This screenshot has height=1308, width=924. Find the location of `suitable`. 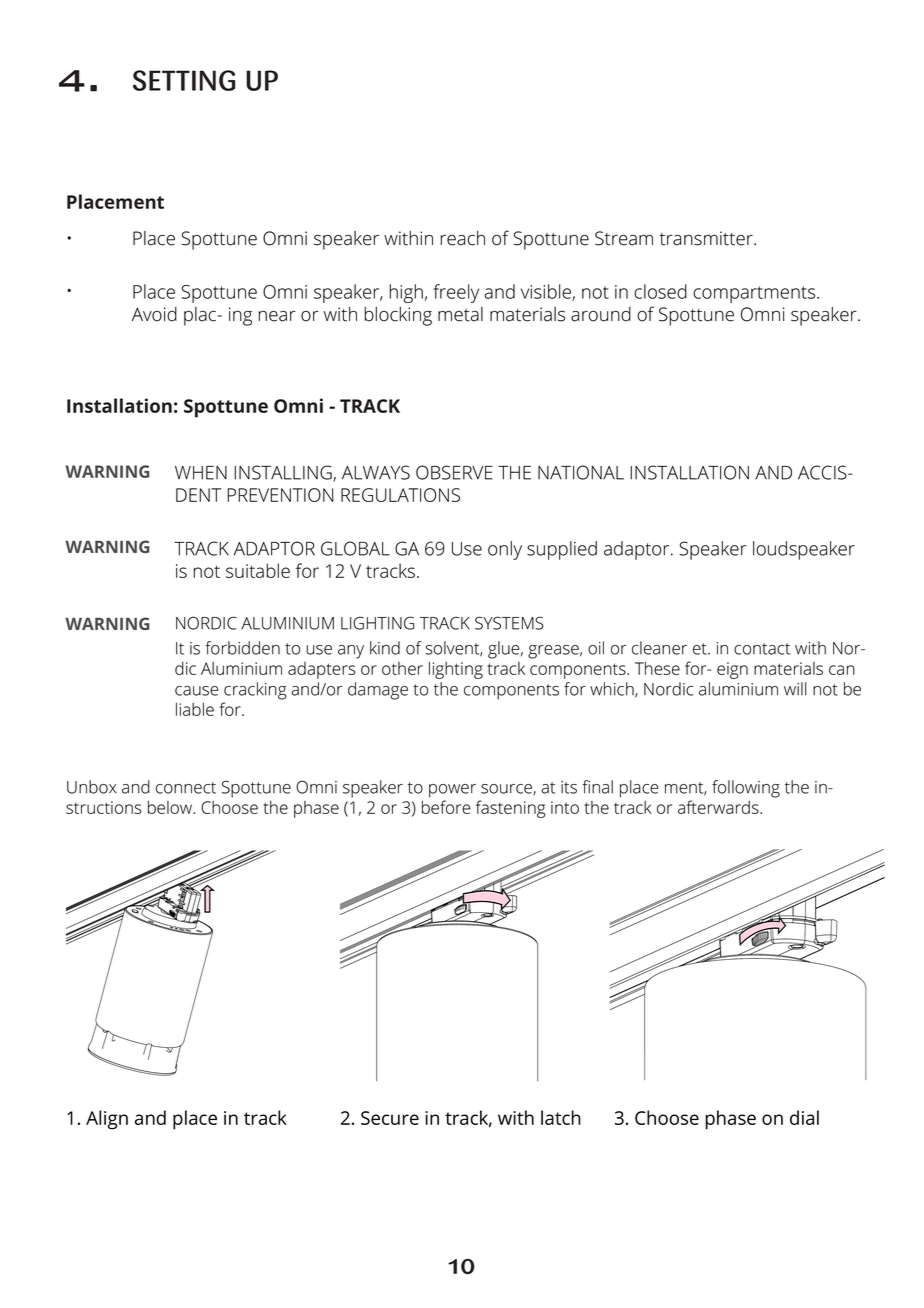

suitable is located at coordinates (258, 570).
